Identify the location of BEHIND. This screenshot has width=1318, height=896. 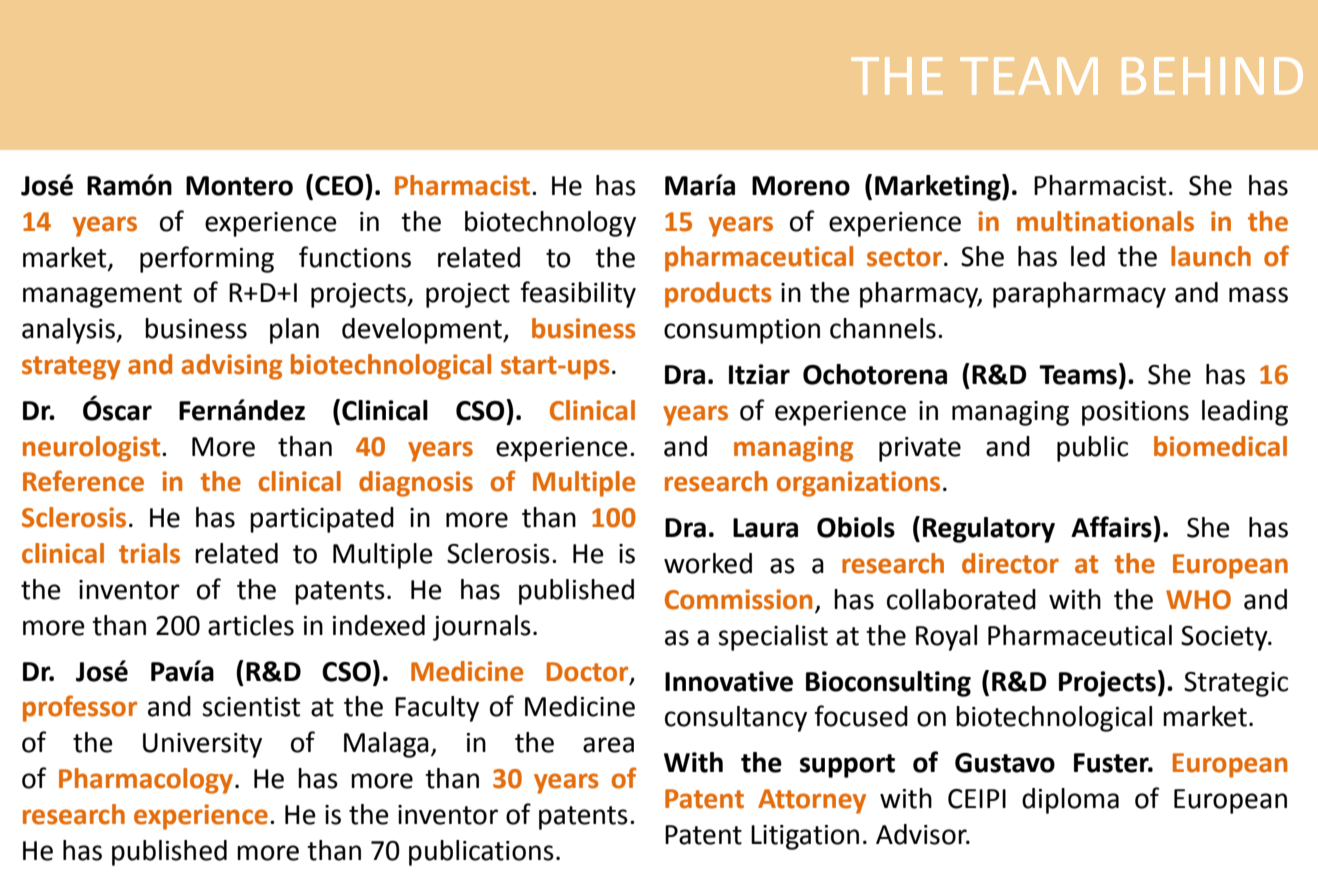
(1212, 76).
